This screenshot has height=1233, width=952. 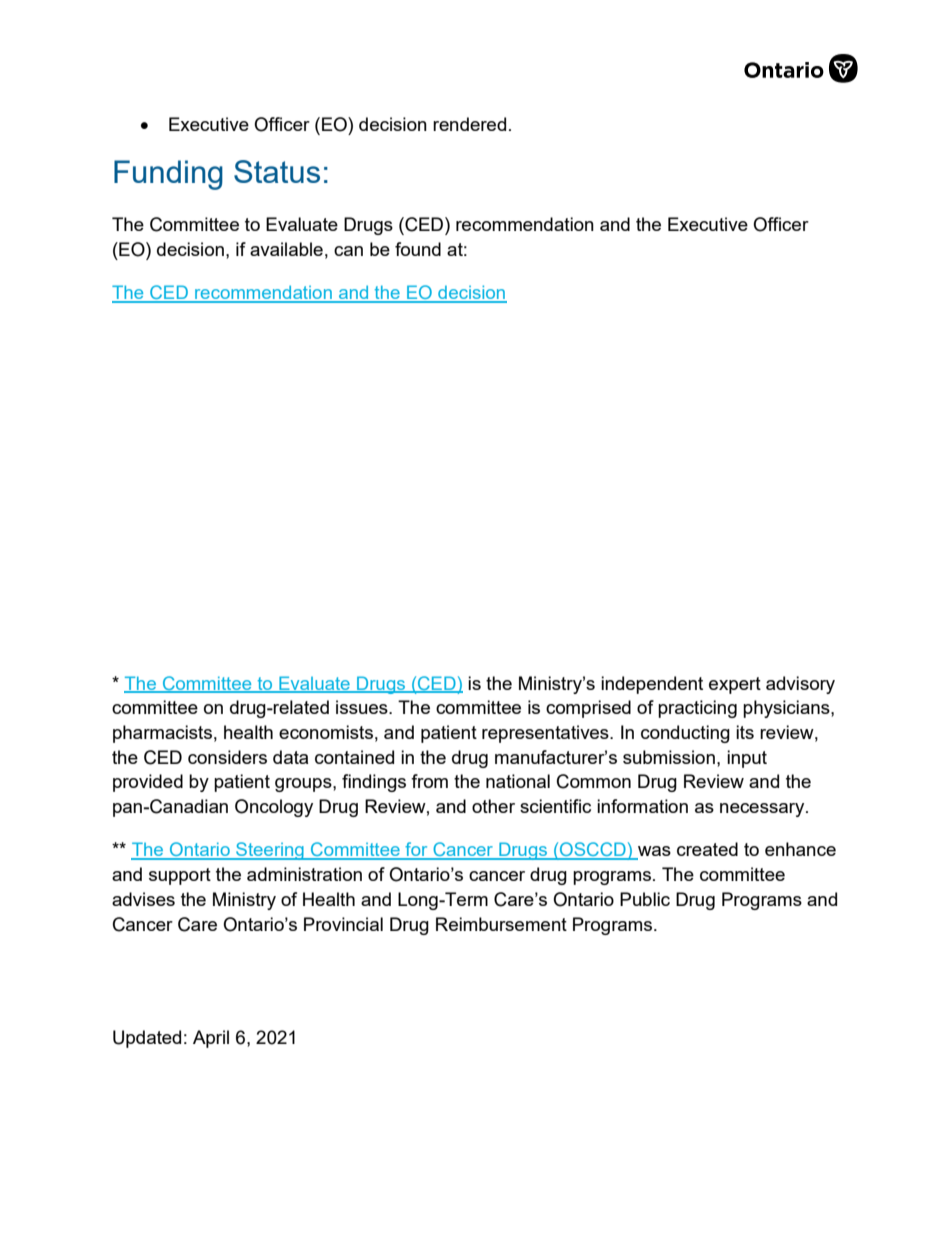 I want to click on rendered, so click(x=469, y=124).
